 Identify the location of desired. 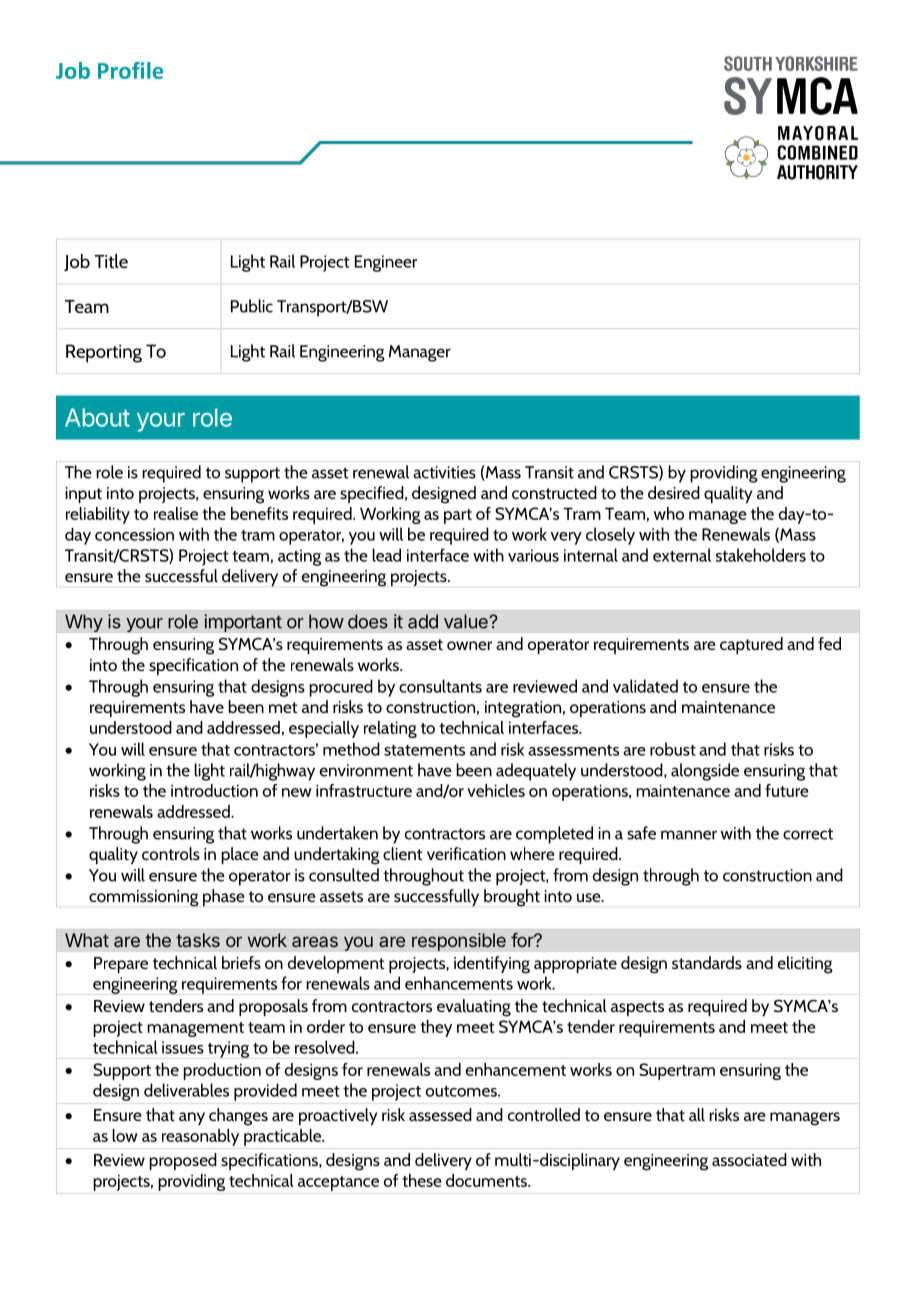
(674, 492).
